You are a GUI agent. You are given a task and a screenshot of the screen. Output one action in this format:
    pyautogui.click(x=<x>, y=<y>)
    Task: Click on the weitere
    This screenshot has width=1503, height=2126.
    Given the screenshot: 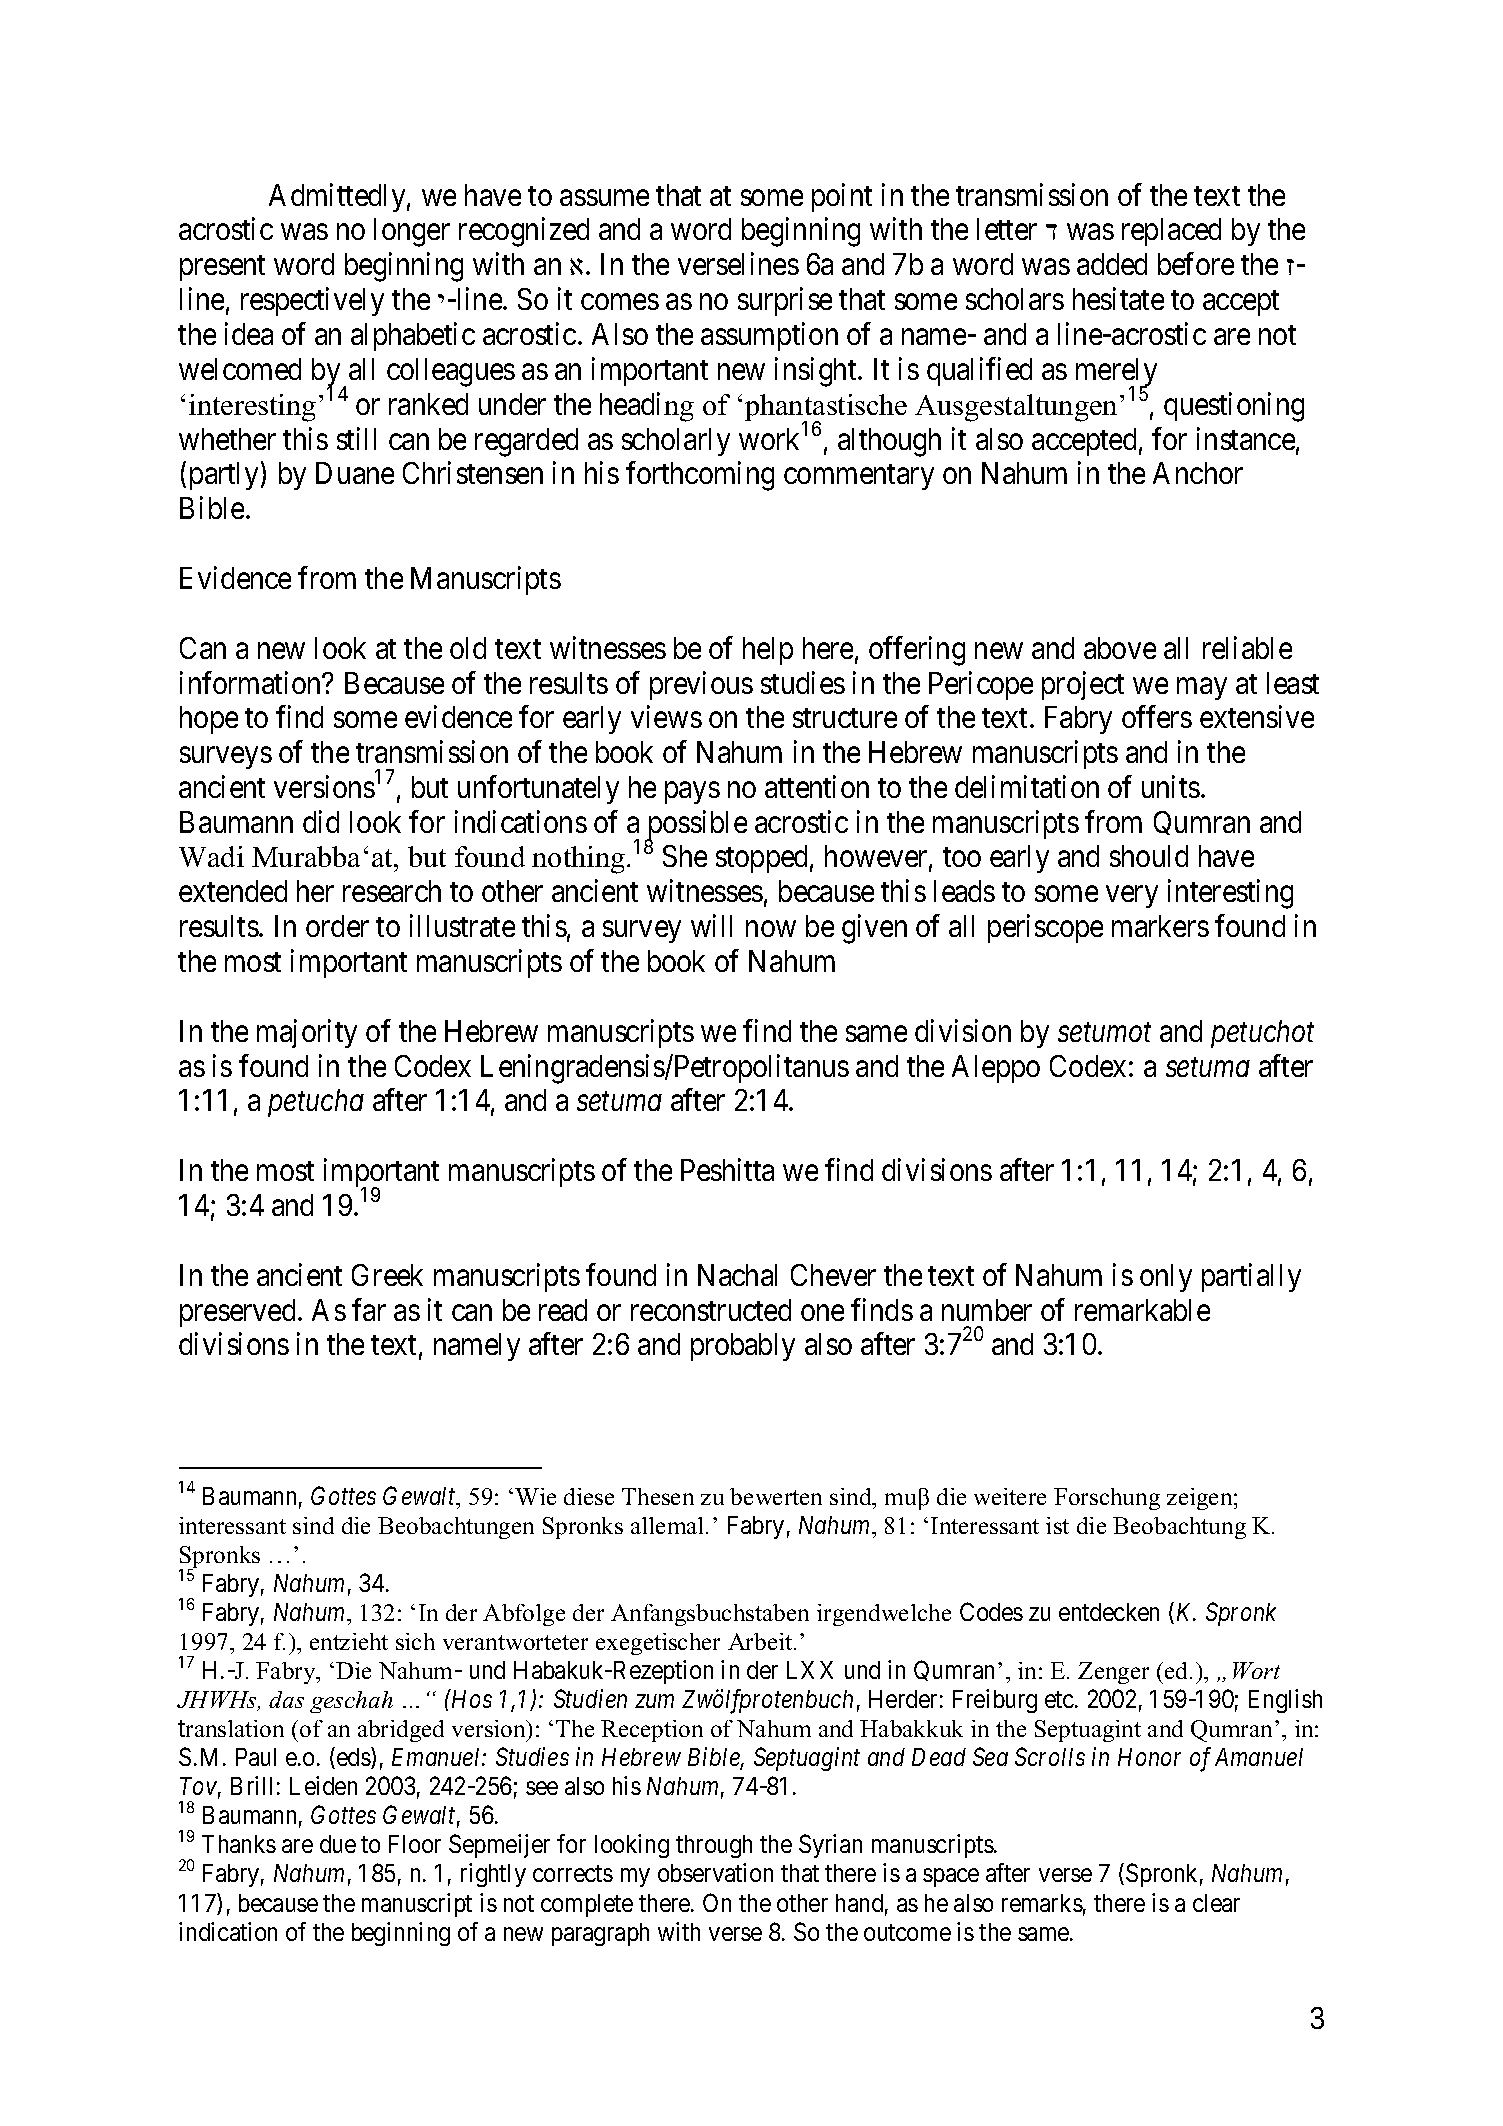 What is the action you would take?
    pyautogui.click(x=1010, y=1496)
